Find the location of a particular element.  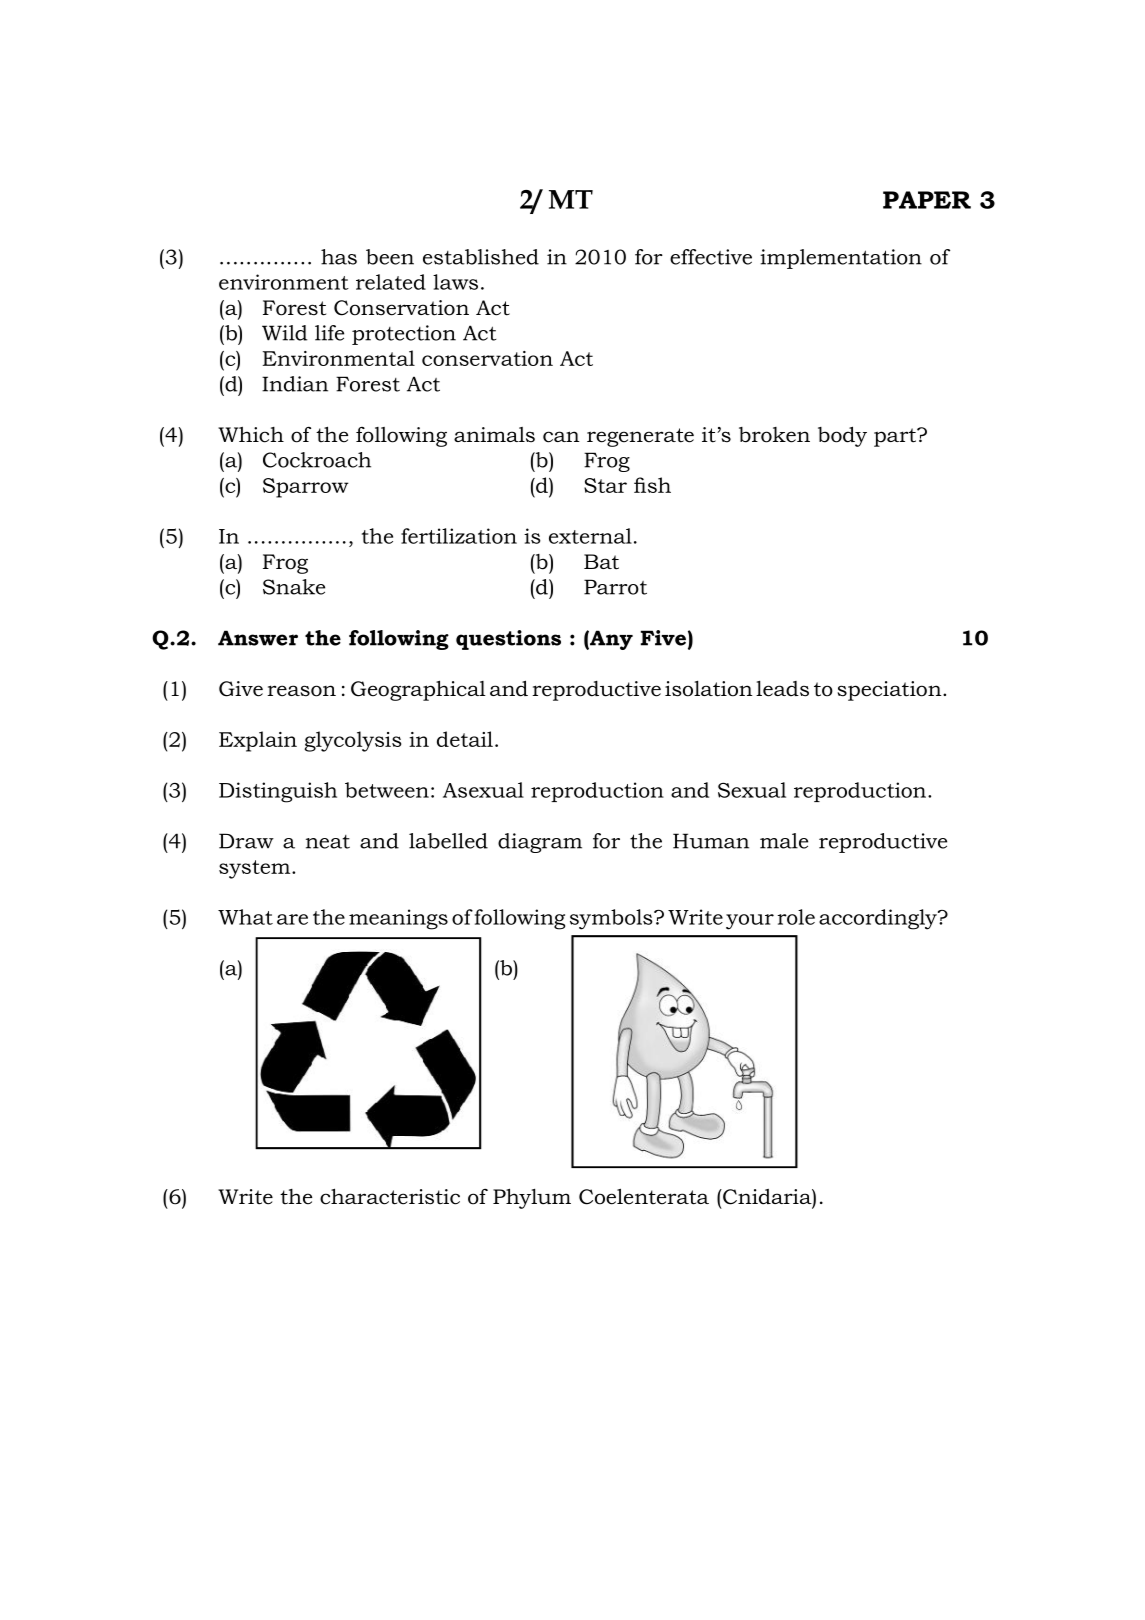

established is located at coordinates (481, 257).
